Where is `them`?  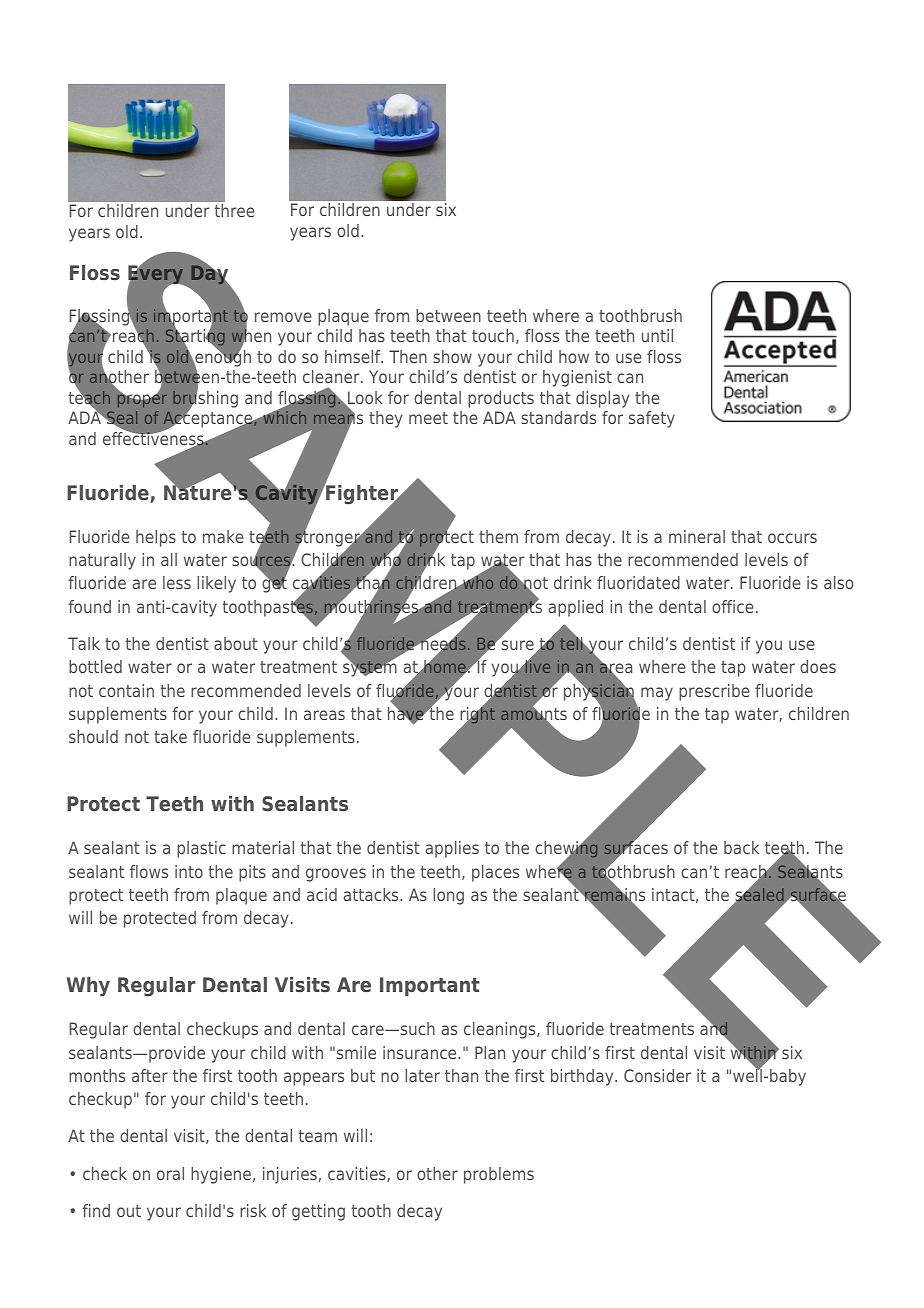
them is located at coordinates (498, 536).
